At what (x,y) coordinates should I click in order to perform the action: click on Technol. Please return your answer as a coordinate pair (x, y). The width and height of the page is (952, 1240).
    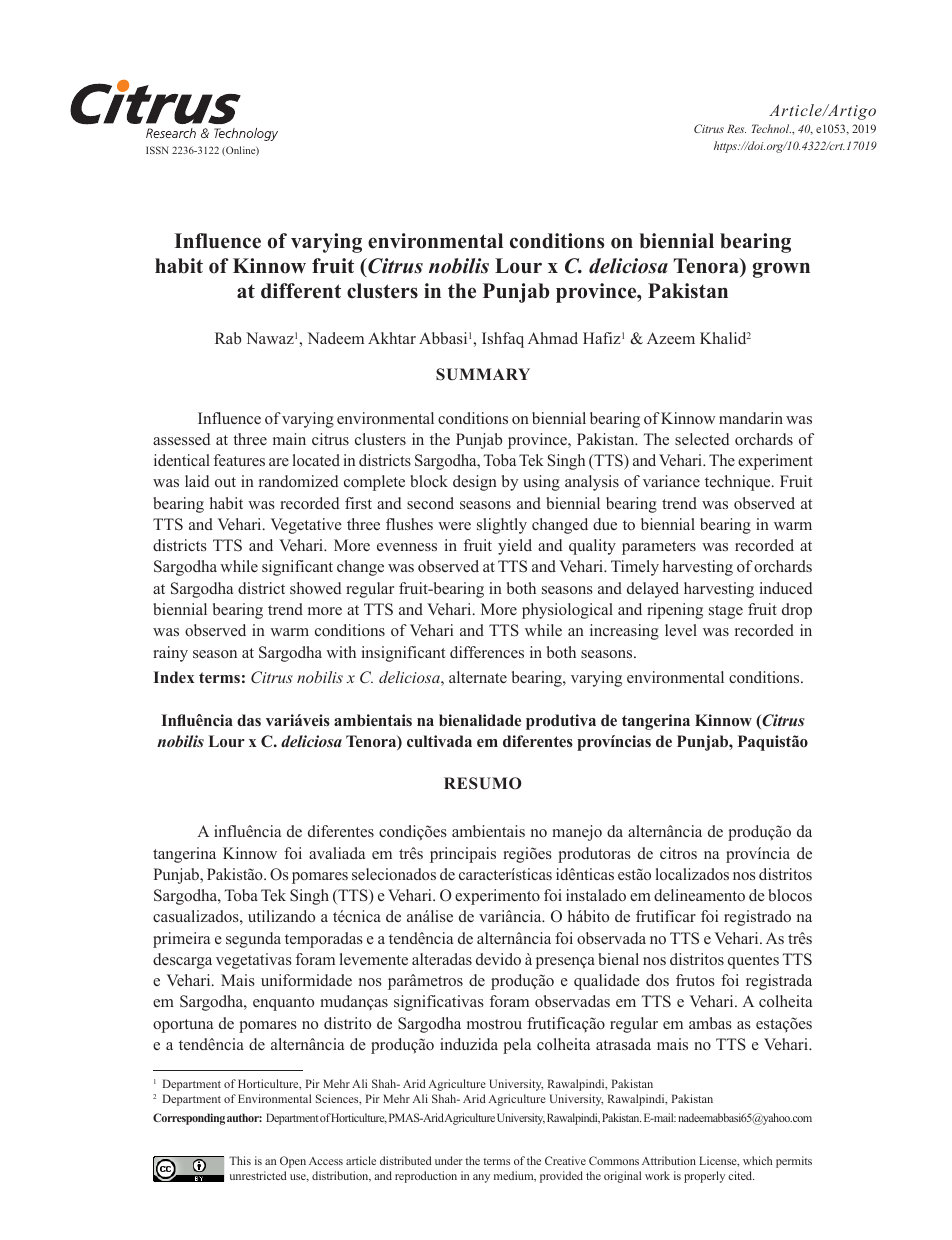
    Looking at the image, I should click on (771, 128).
